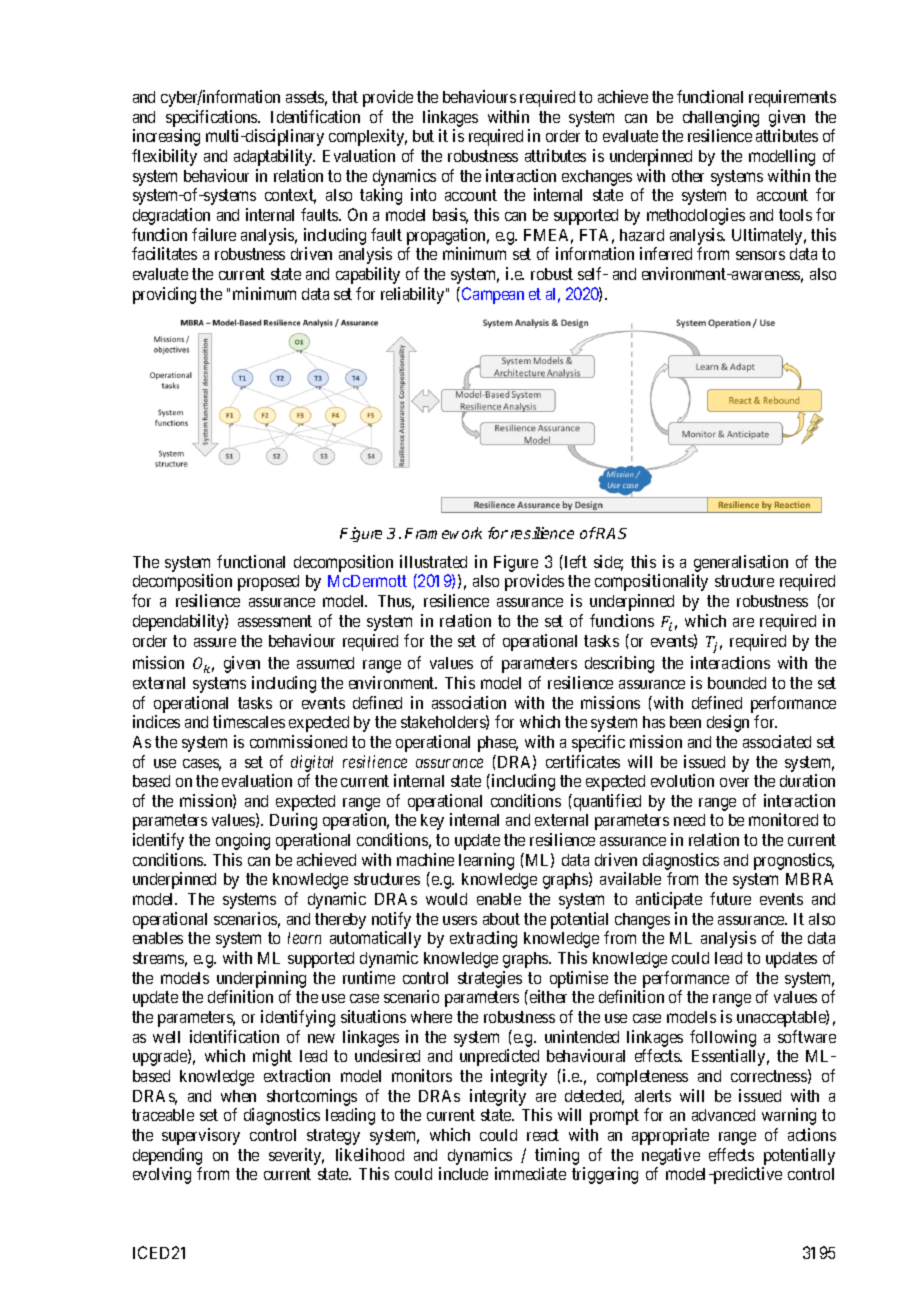 The height and width of the page is (1308, 924). What do you see at coordinates (721, 118) in the page?
I see `challenging` at bounding box center [721, 118].
